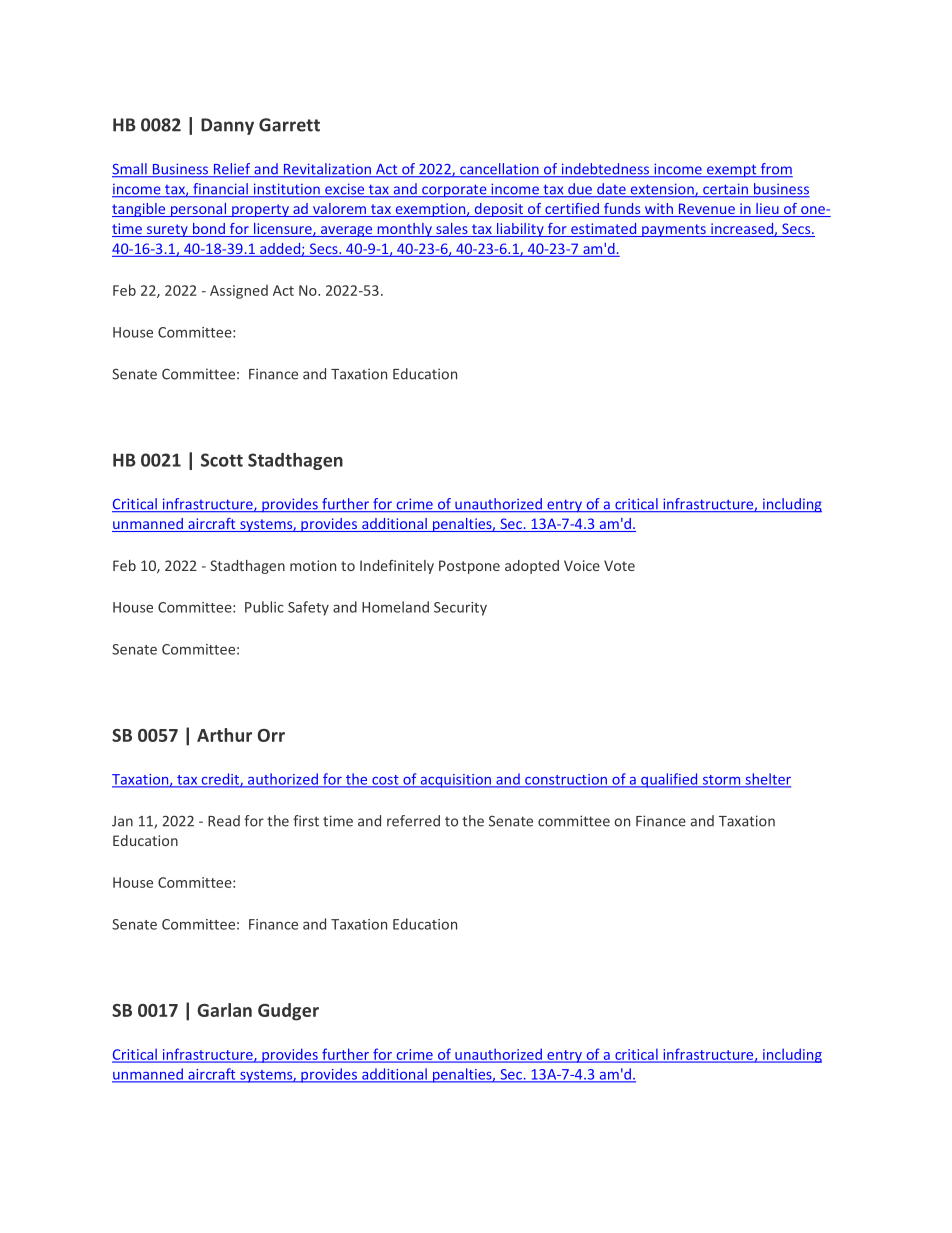 The width and height of the page is (952, 1233). Describe the element at coordinates (224, 821) in the page. I see `Read` at that location.
